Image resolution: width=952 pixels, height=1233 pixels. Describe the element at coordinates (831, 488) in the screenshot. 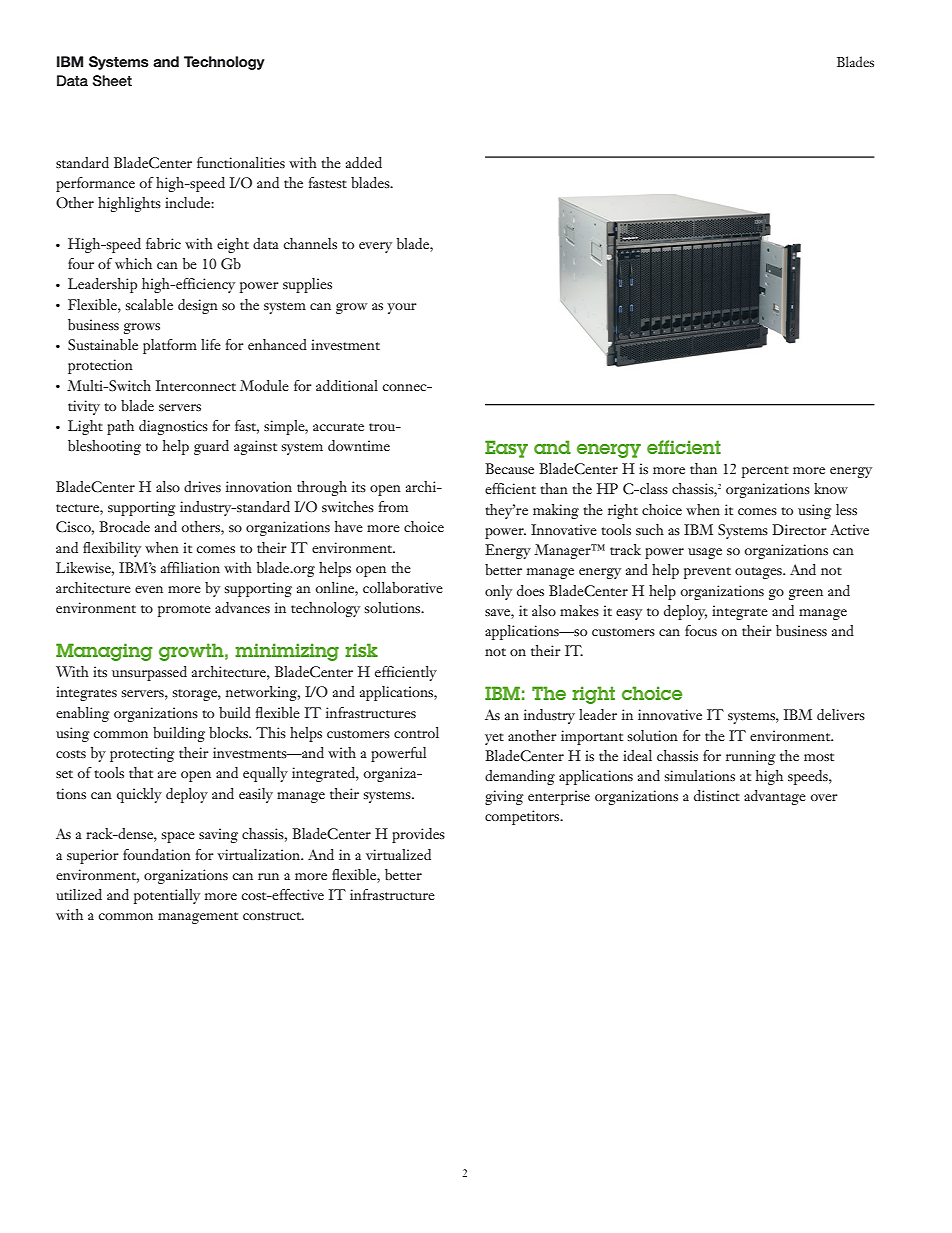

I see `know` at that location.
